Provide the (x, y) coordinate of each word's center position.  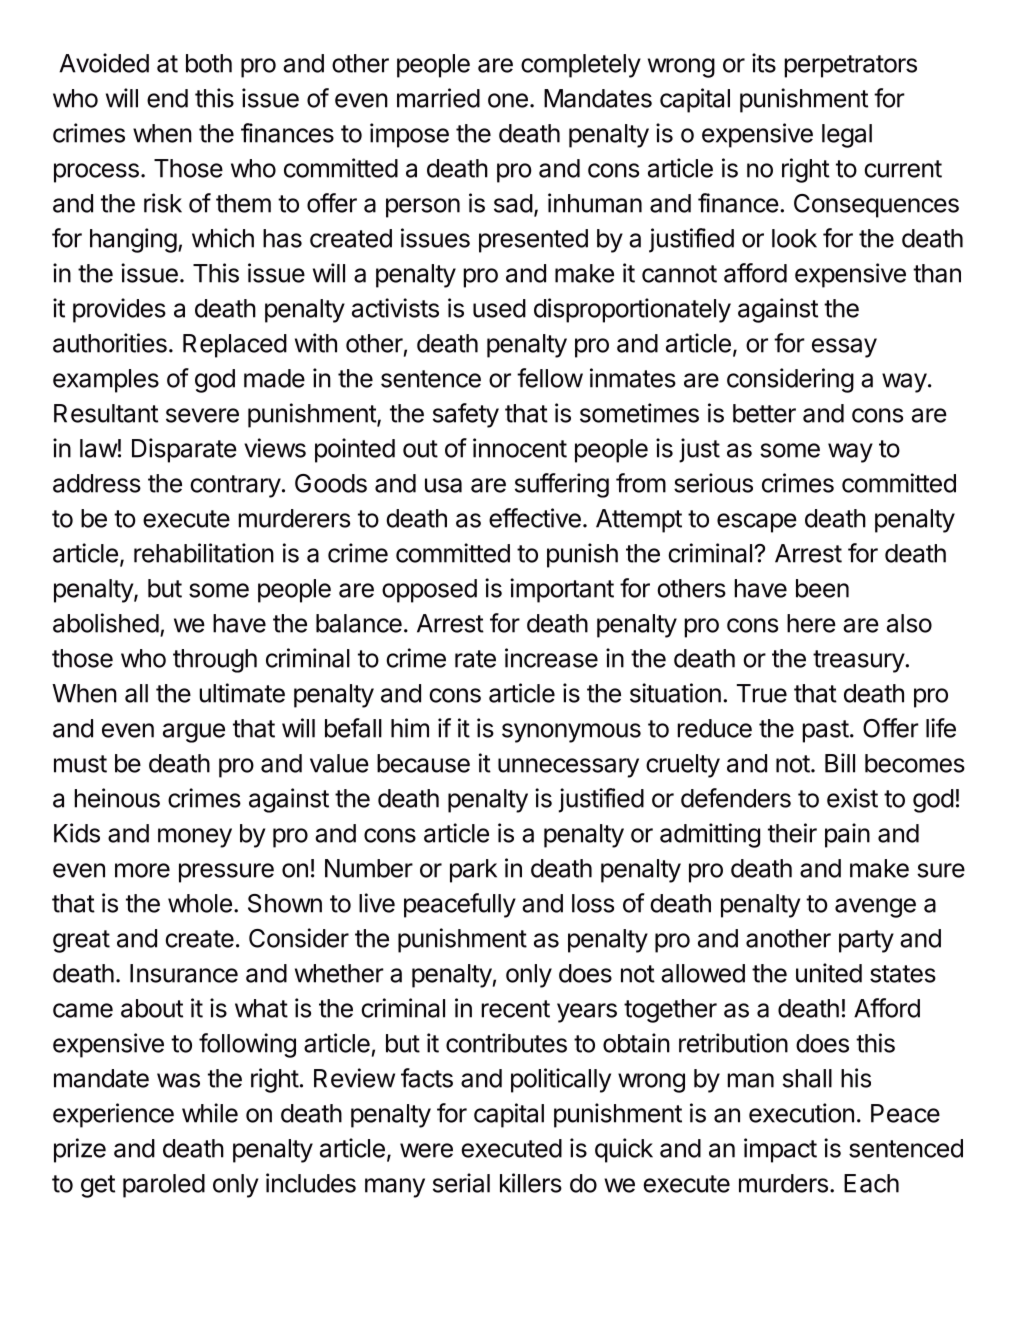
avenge (875, 908)
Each (871, 1183)
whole (200, 903)
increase (551, 658)
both (209, 63)
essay (844, 348)
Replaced (235, 346)
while (210, 1113)
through (215, 661)
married (438, 98)
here (811, 623)
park (473, 871)
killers (531, 1183)
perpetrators (850, 66)
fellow (550, 378)
